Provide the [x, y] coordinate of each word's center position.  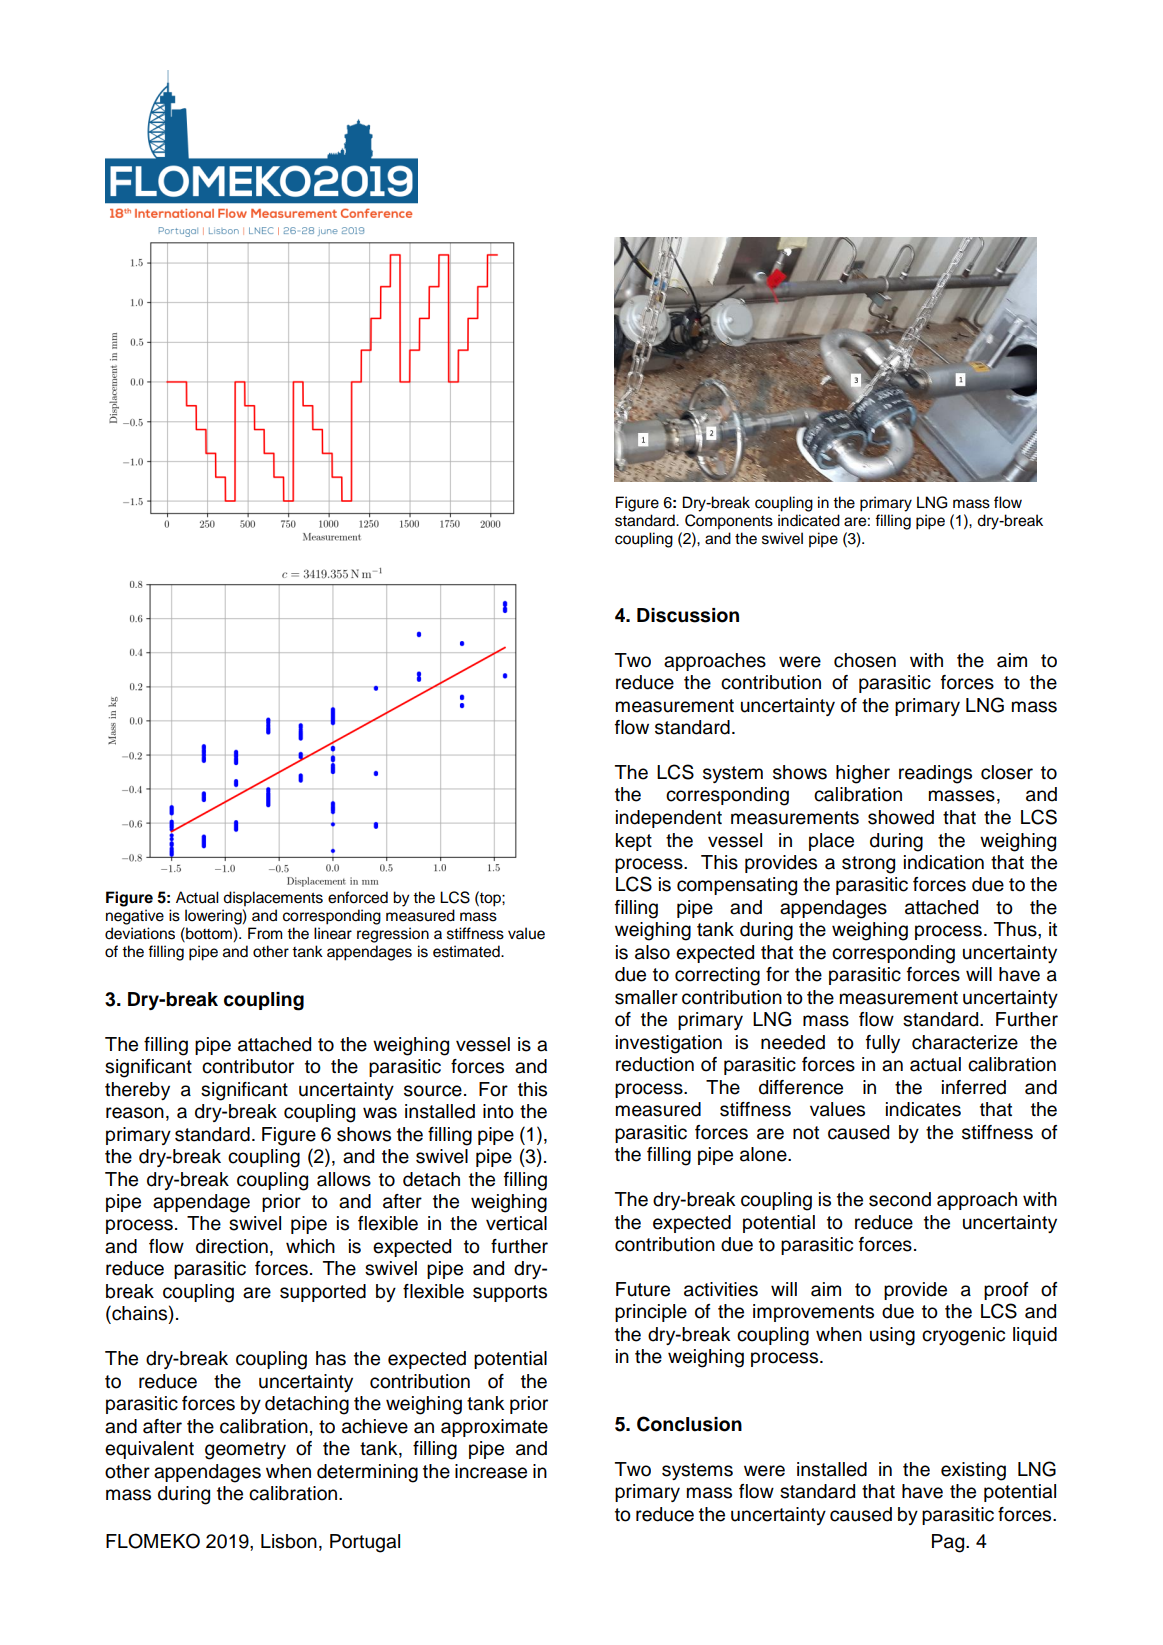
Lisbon [289, 1541]
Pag [949, 1543]
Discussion [688, 615]
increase [491, 1471]
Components [729, 520]
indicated [809, 520]
